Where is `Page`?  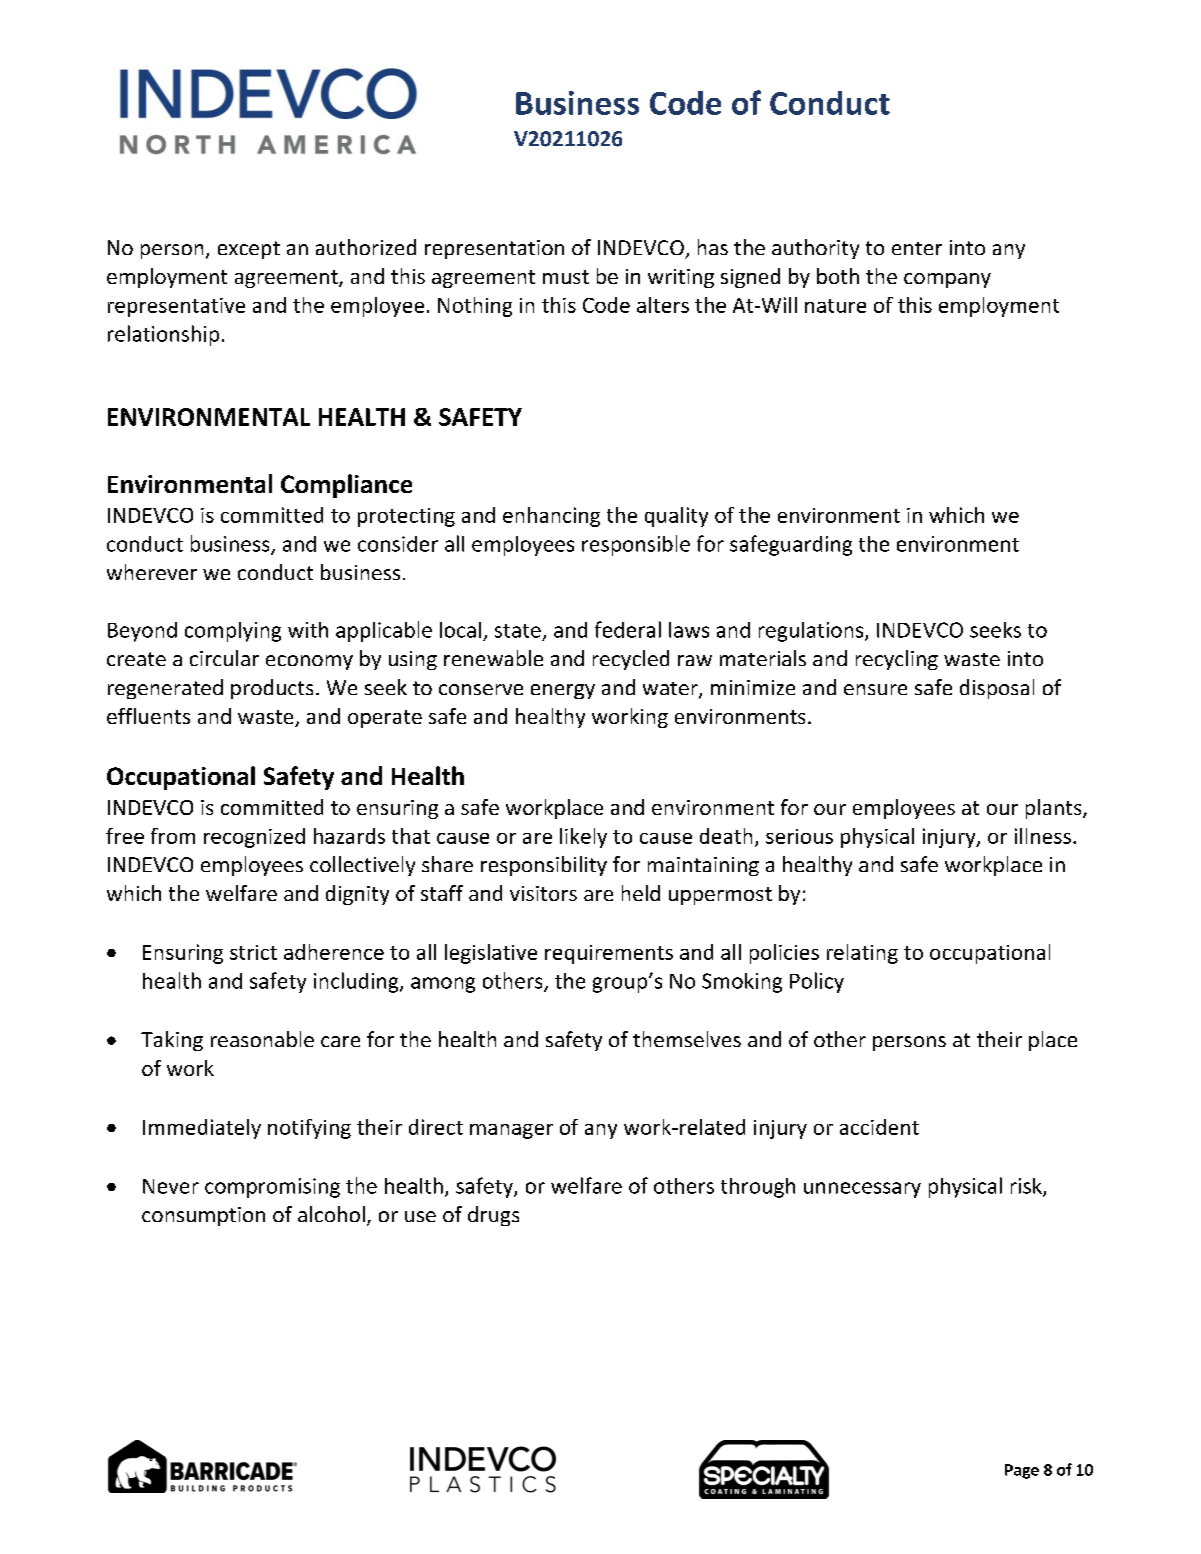
Page is located at coordinates (1022, 1471).
